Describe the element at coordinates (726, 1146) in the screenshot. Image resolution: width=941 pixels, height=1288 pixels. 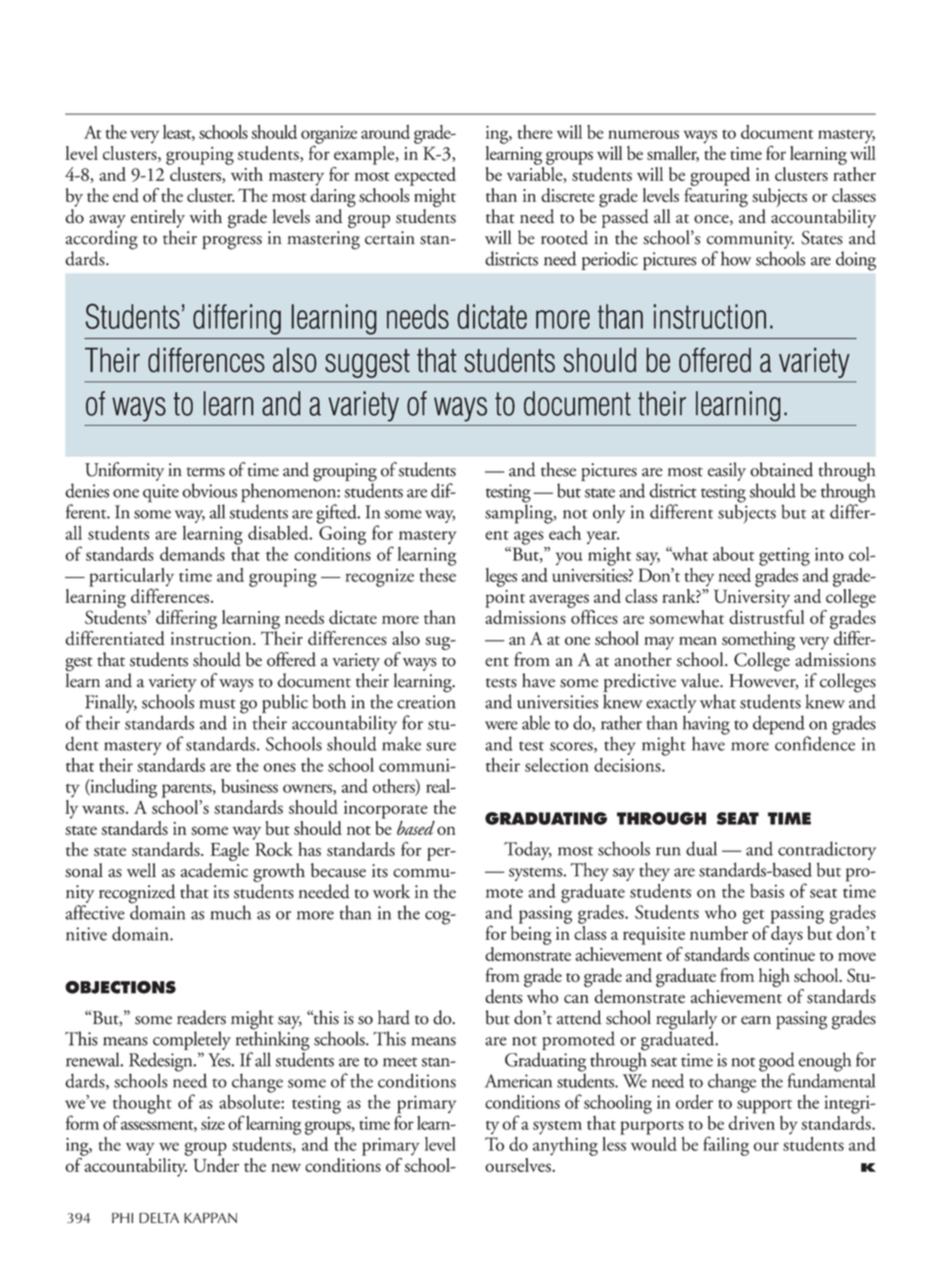
I see `failing` at that location.
